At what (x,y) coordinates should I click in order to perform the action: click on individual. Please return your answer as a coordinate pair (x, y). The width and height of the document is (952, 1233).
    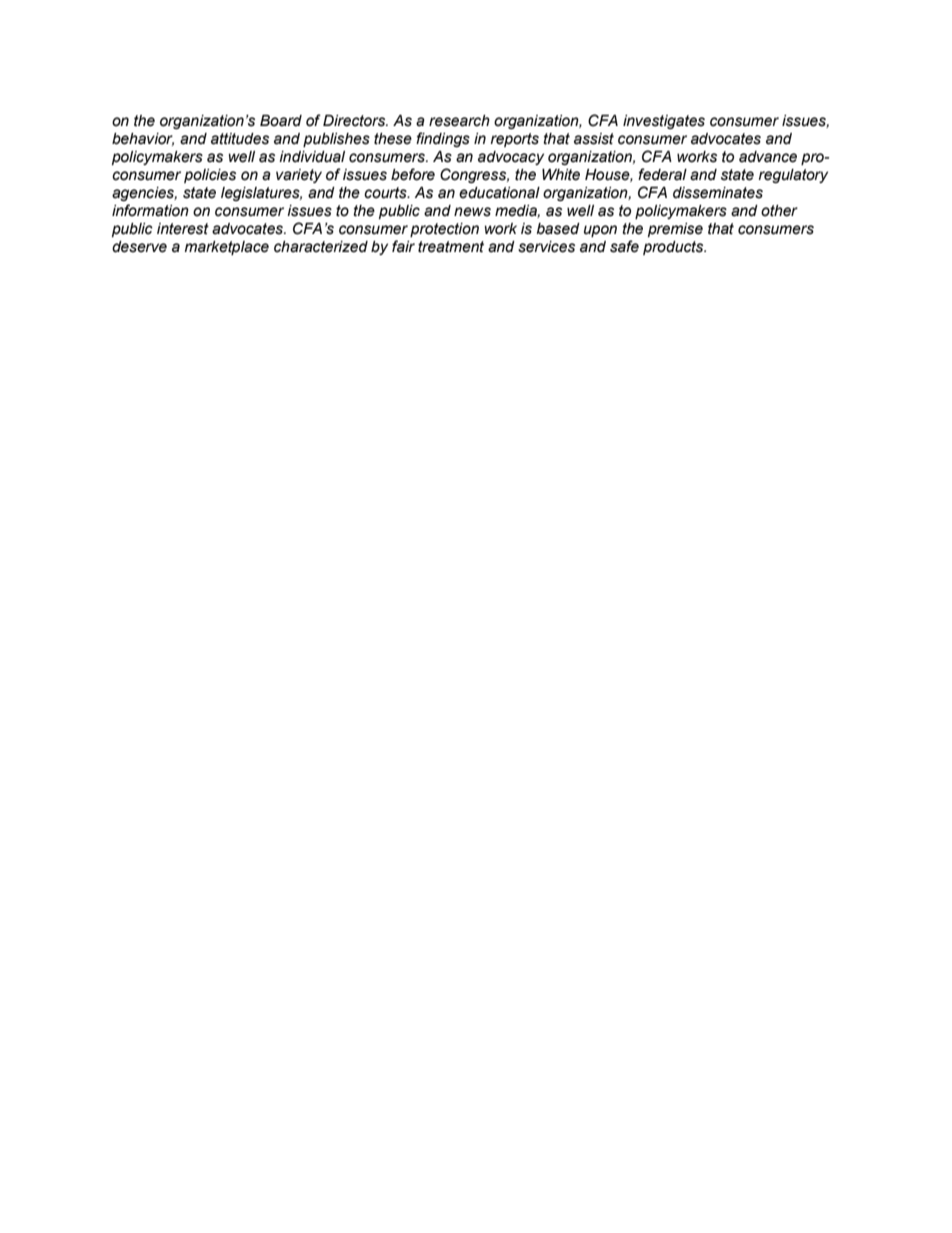
    Looking at the image, I should click on (312, 157).
